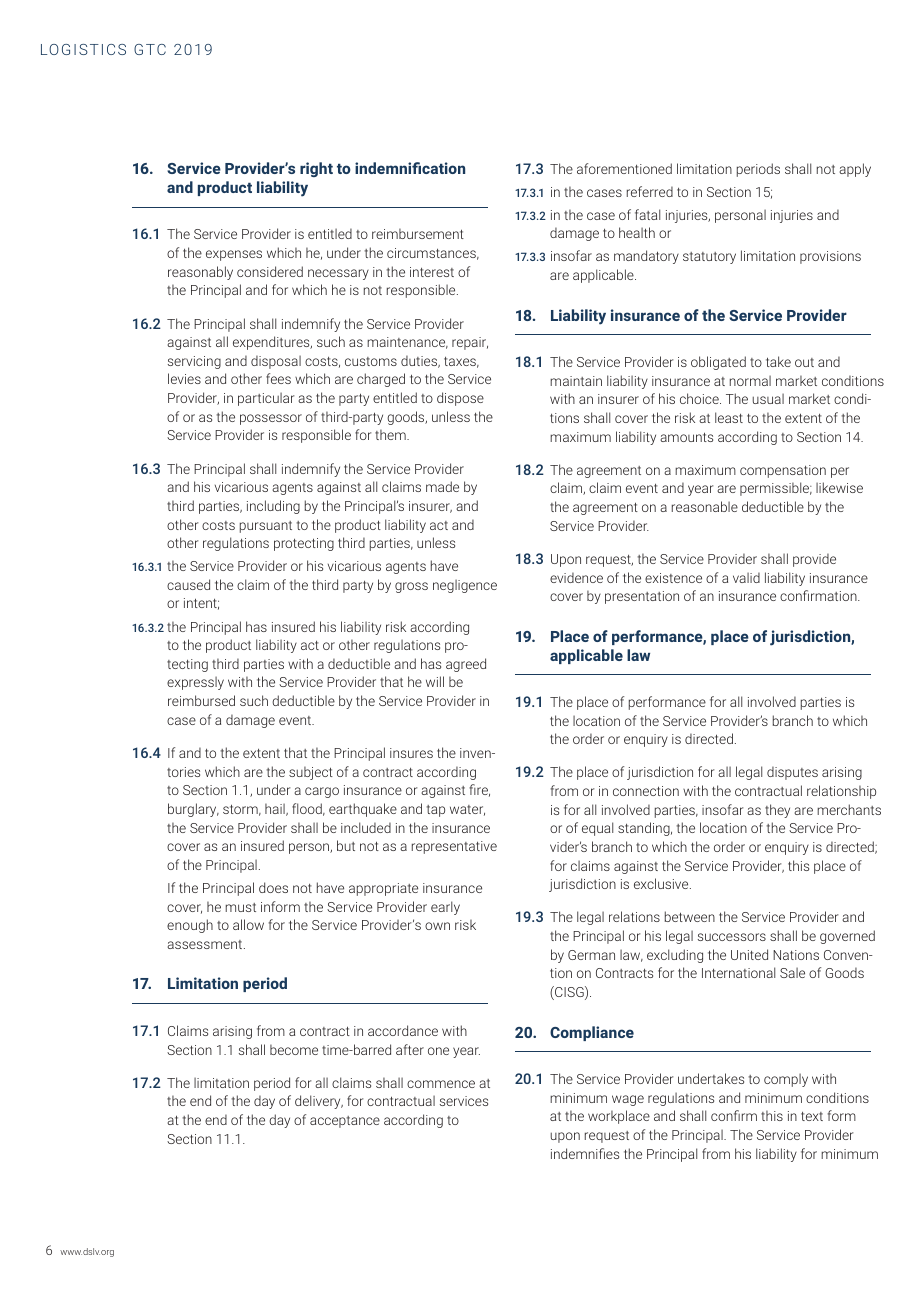  Describe the element at coordinates (465, 586) in the document. I see `negligence` at that location.
